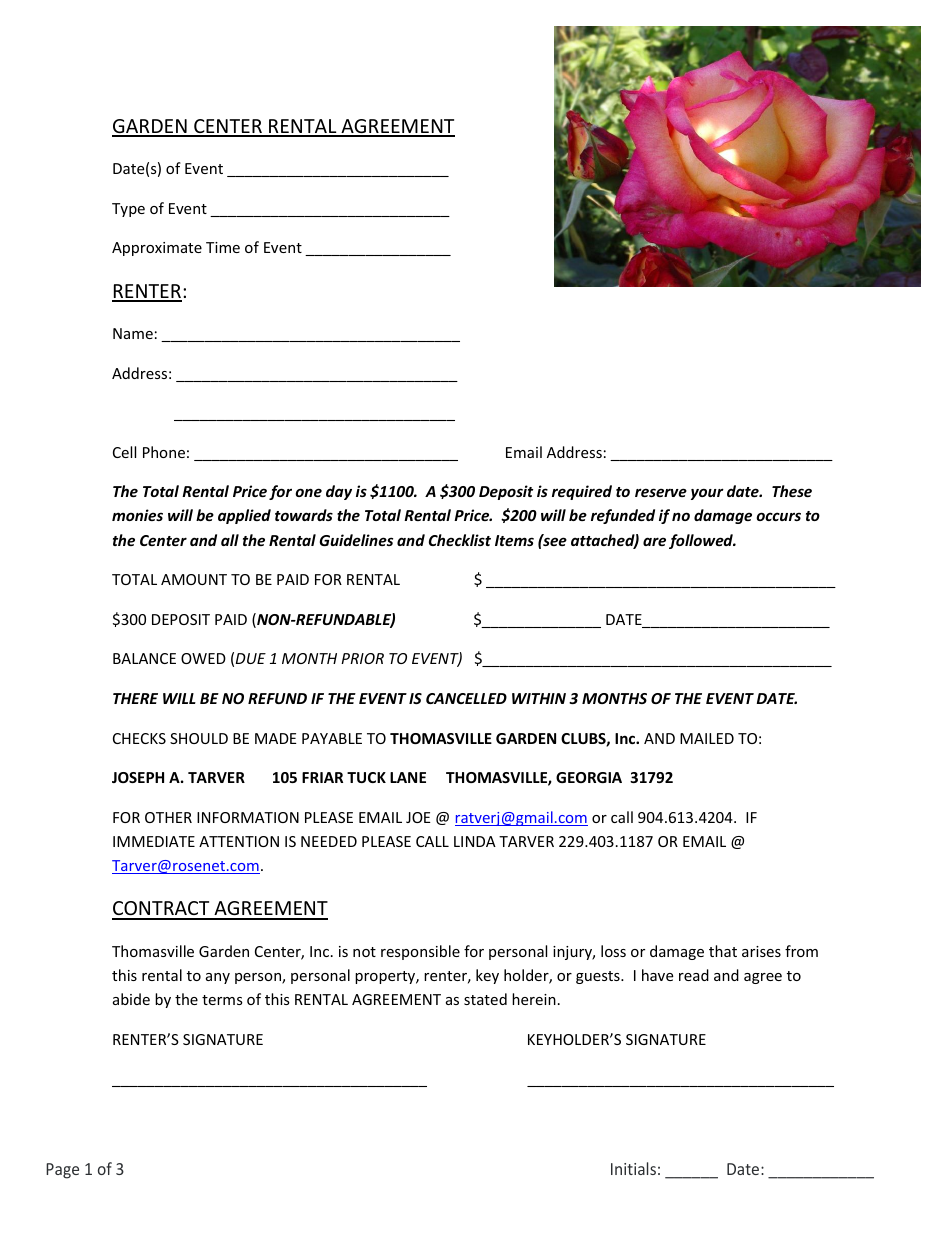  I want to click on PRIOR, so click(362, 658).
